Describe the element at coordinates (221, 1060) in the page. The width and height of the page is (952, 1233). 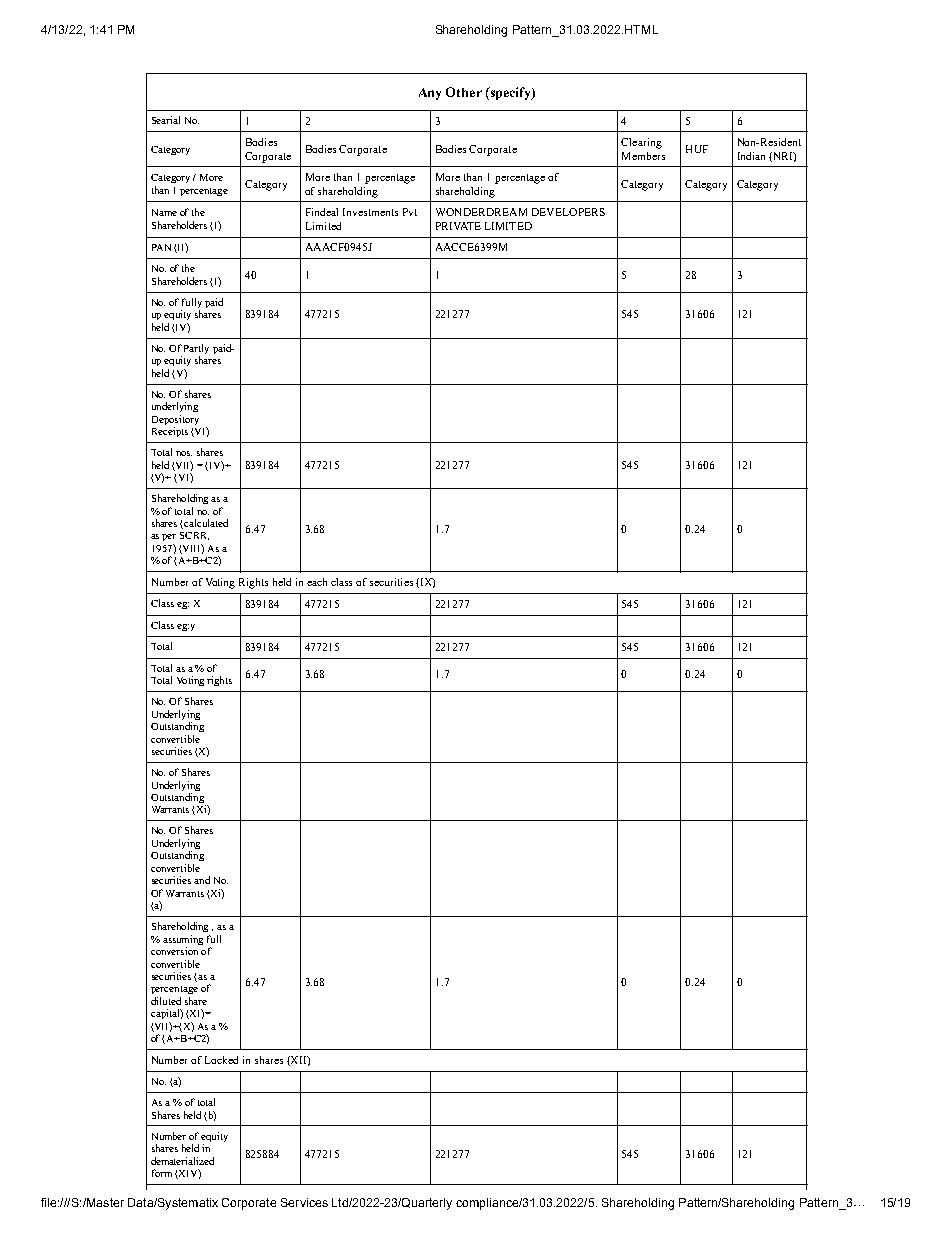
I see `Locked` at that location.
